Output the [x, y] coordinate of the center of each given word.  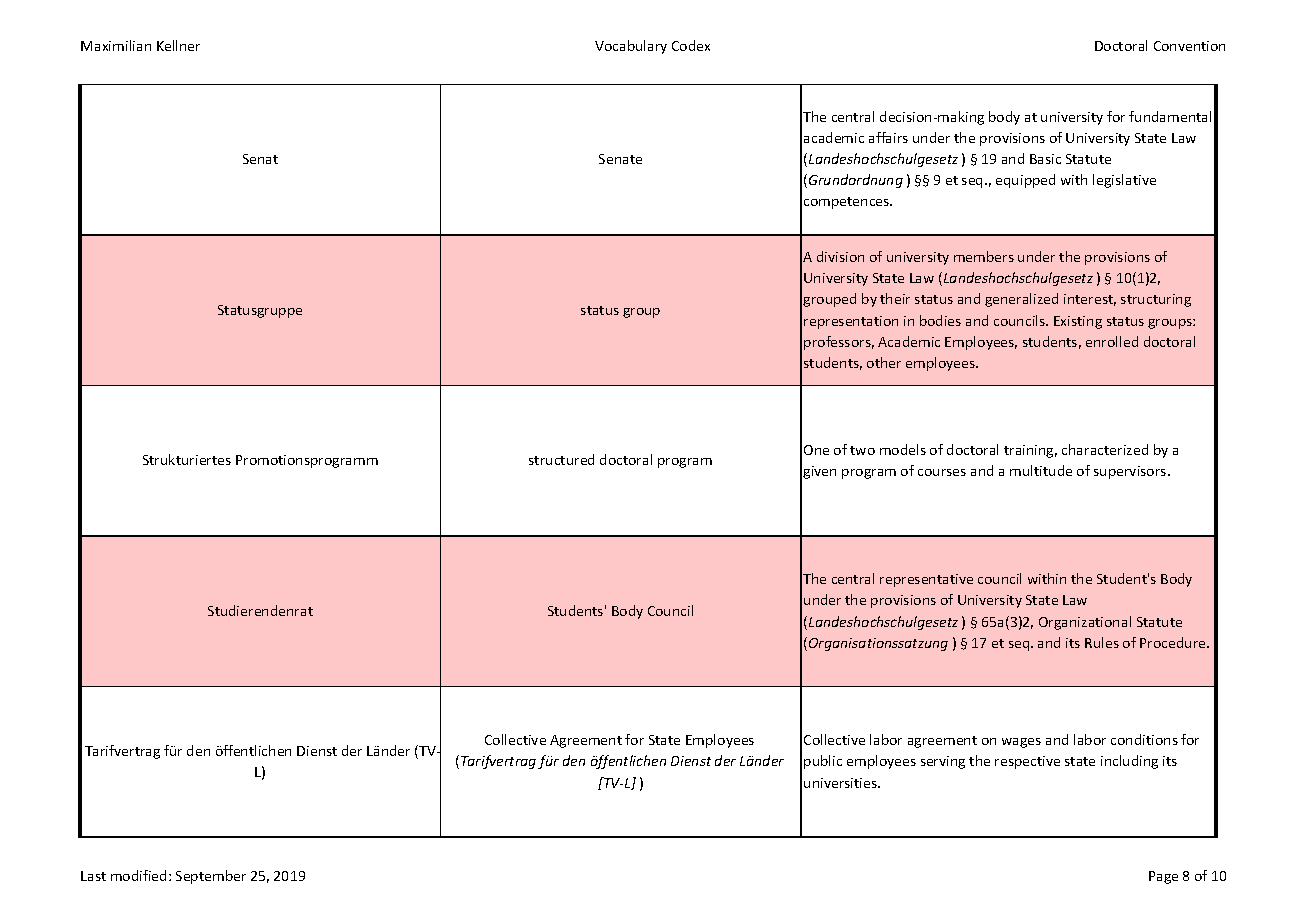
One [816, 450]
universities [841, 783]
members [984, 256]
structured [561, 459]
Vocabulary [631, 47]
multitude [1041, 470]
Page [1163, 877]
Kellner [178, 45]
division [840, 256]
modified [138, 875]
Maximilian [116, 45]
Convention [1189, 46]
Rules [1102, 642]
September [211, 877]
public [823, 762]
